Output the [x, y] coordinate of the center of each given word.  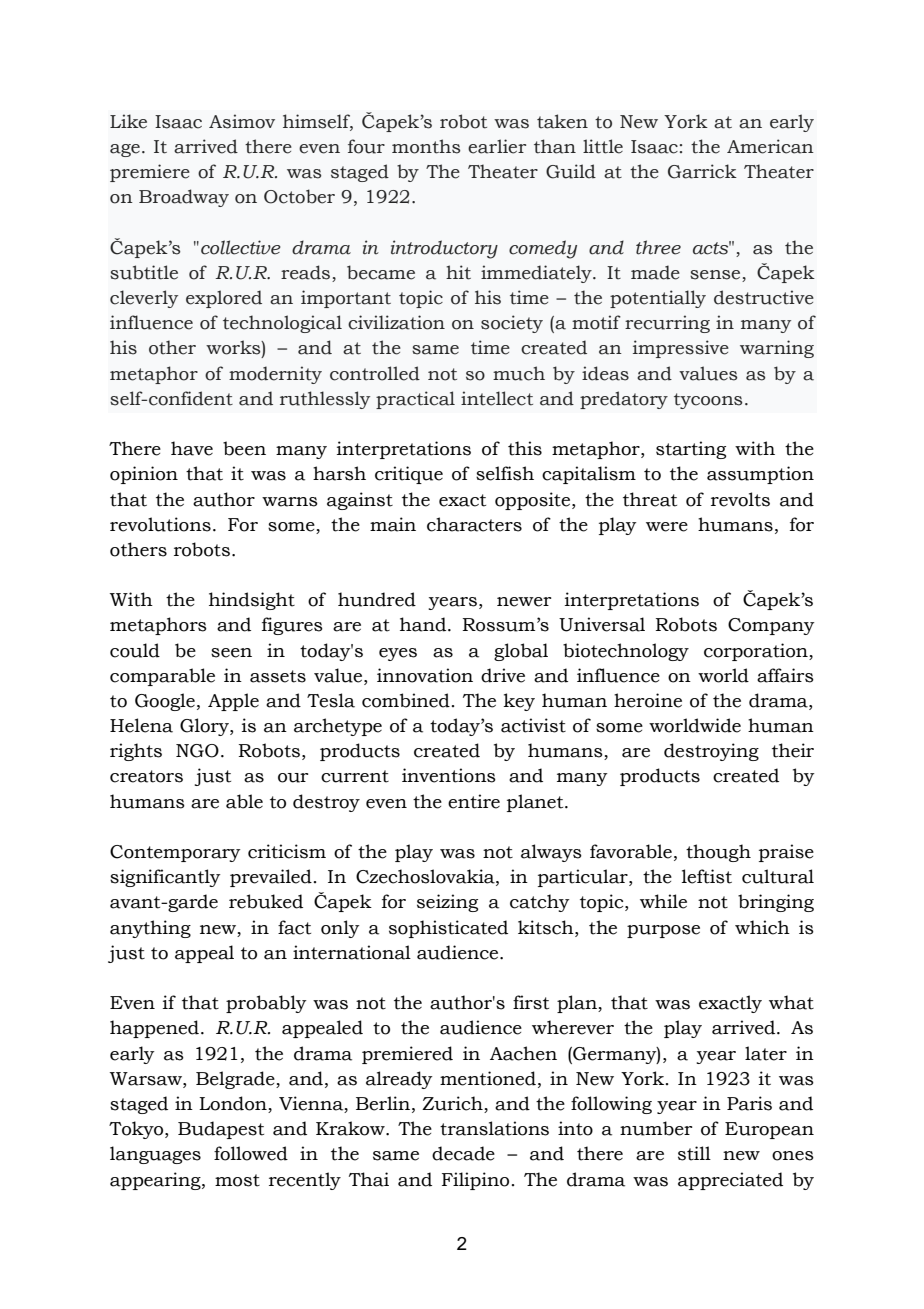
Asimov [242, 121]
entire [474, 801]
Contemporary [175, 853]
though [718, 853]
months [426, 146]
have [192, 448]
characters [474, 524]
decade [463, 1153]
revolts [740, 499]
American [770, 146]
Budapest [221, 1130]
